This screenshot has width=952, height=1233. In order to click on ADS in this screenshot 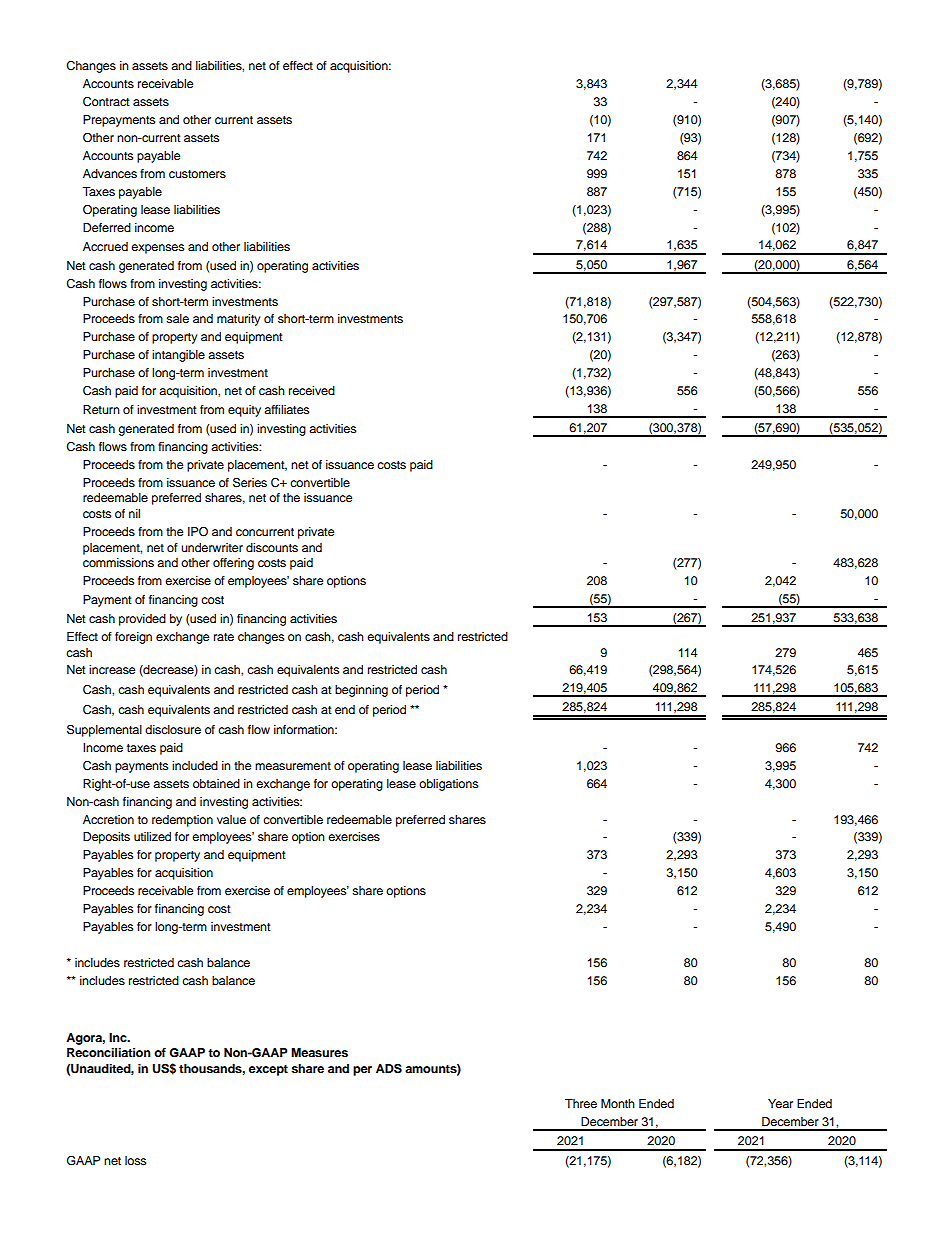, I will do `click(389, 1069)`.
